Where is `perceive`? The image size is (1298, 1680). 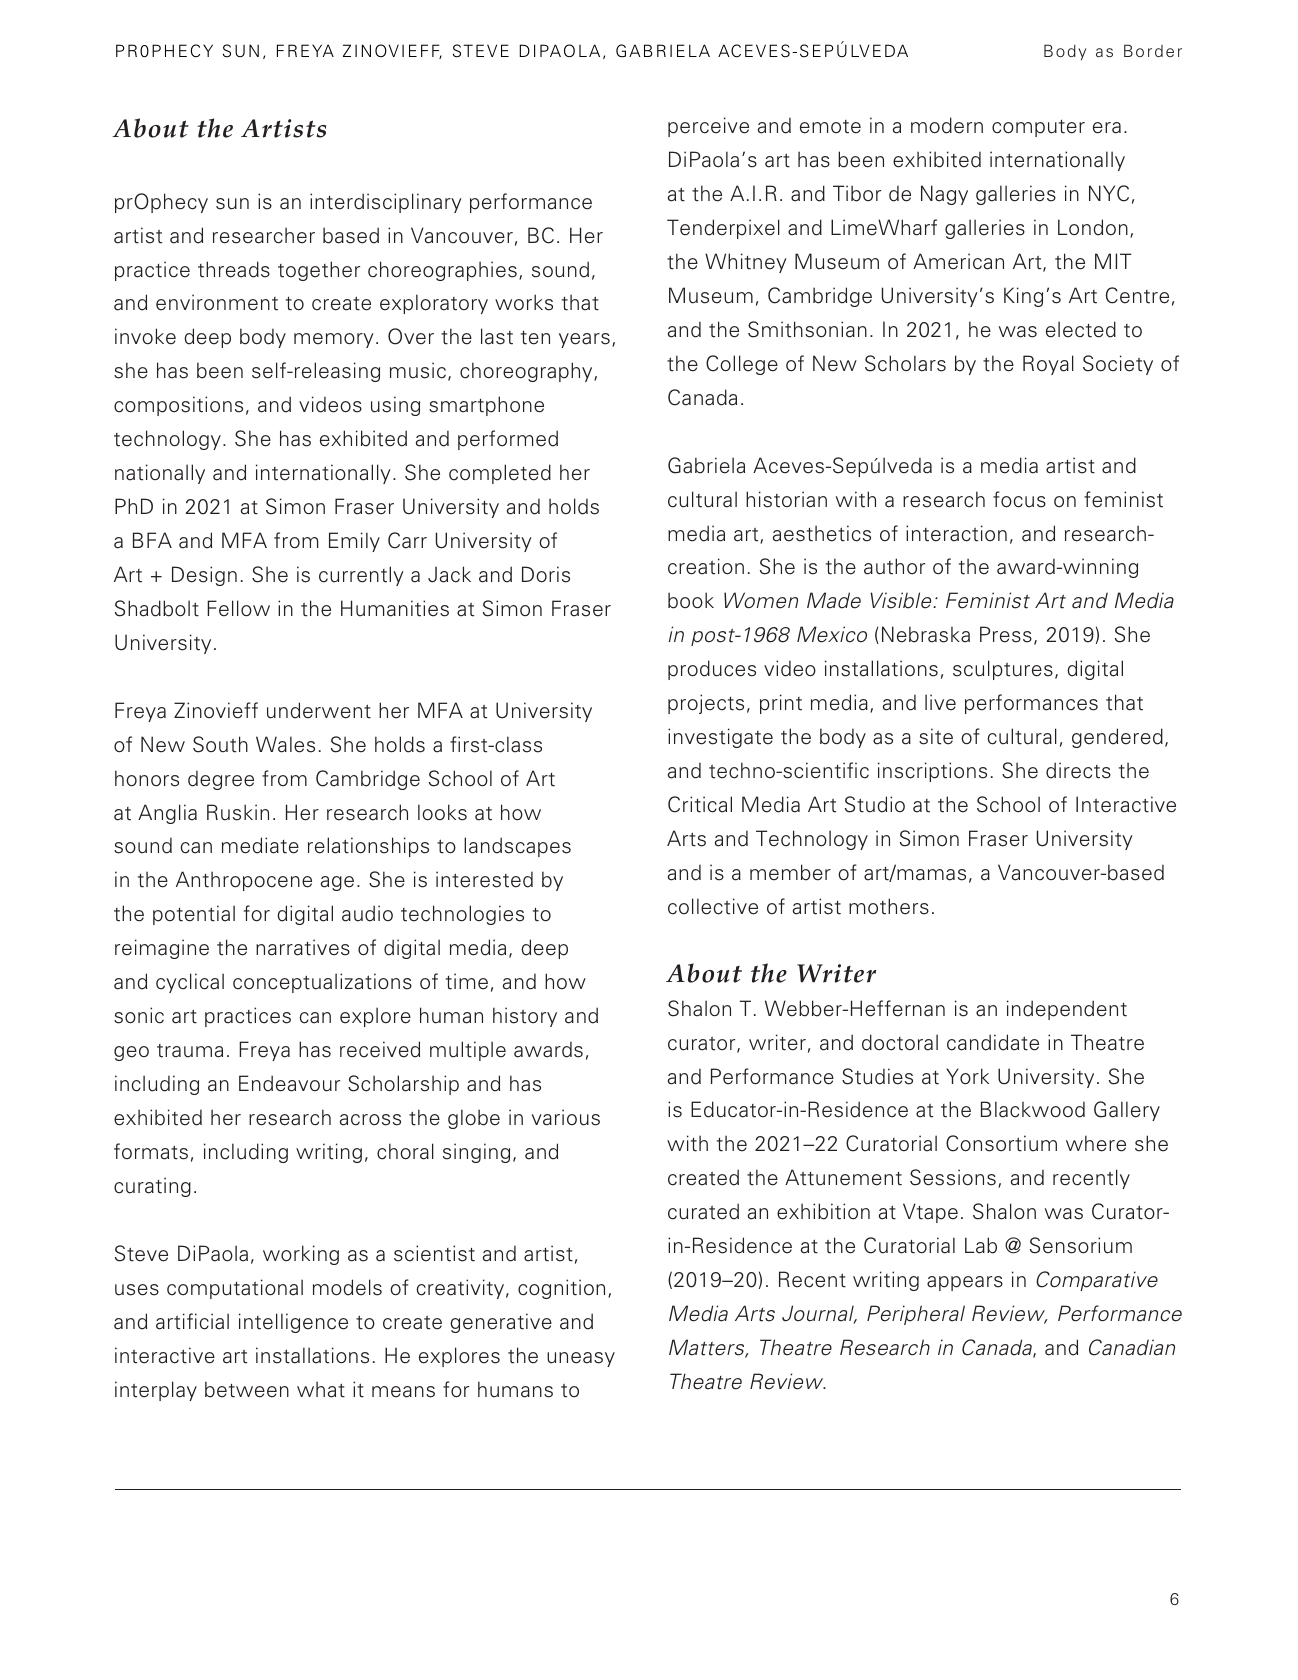 perceive is located at coordinates (708, 127).
